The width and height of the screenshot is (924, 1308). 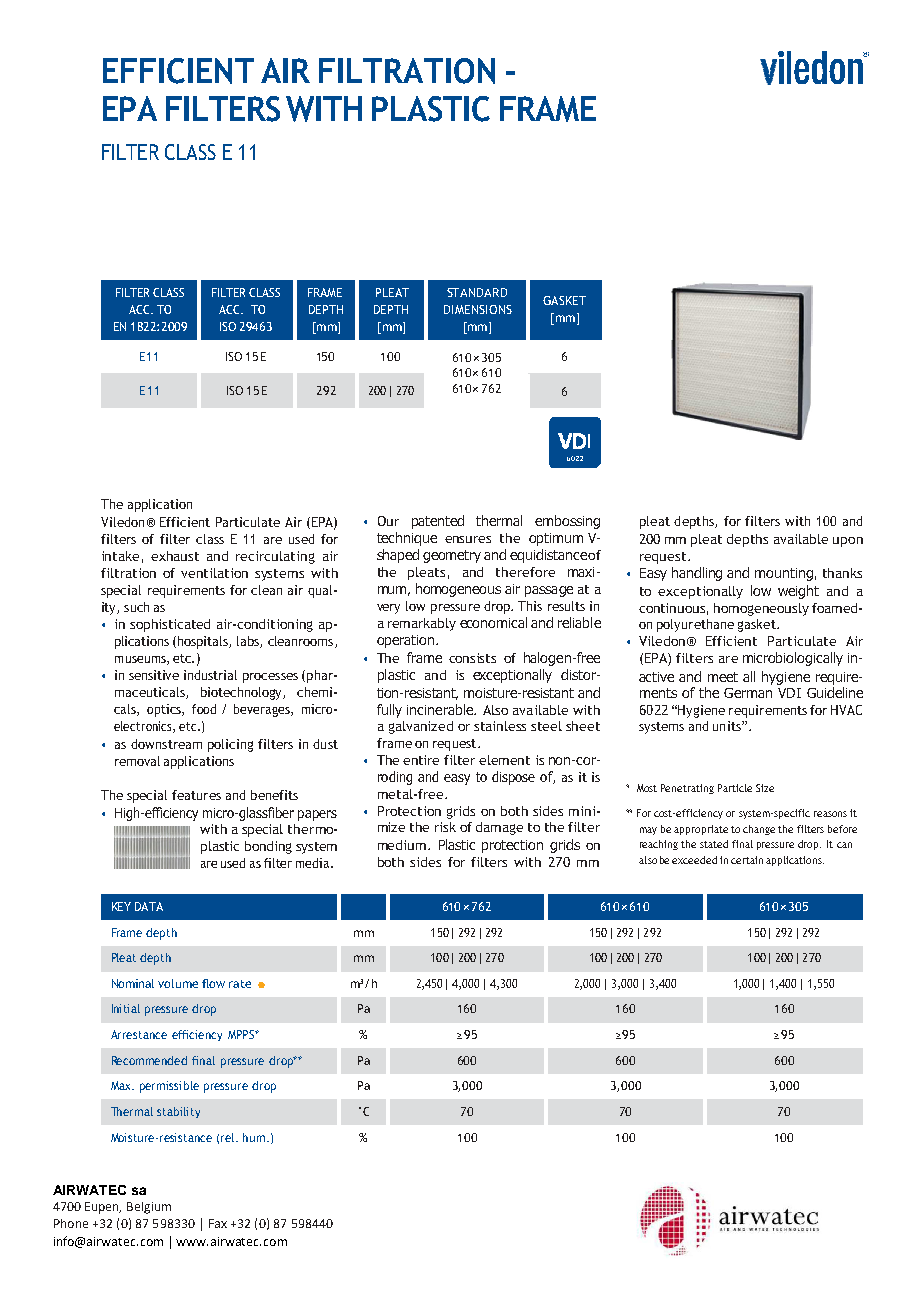 What do you see at coordinates (468, 539) in the screenshot?
I see `ensures` at bounding box center [468, 539].
